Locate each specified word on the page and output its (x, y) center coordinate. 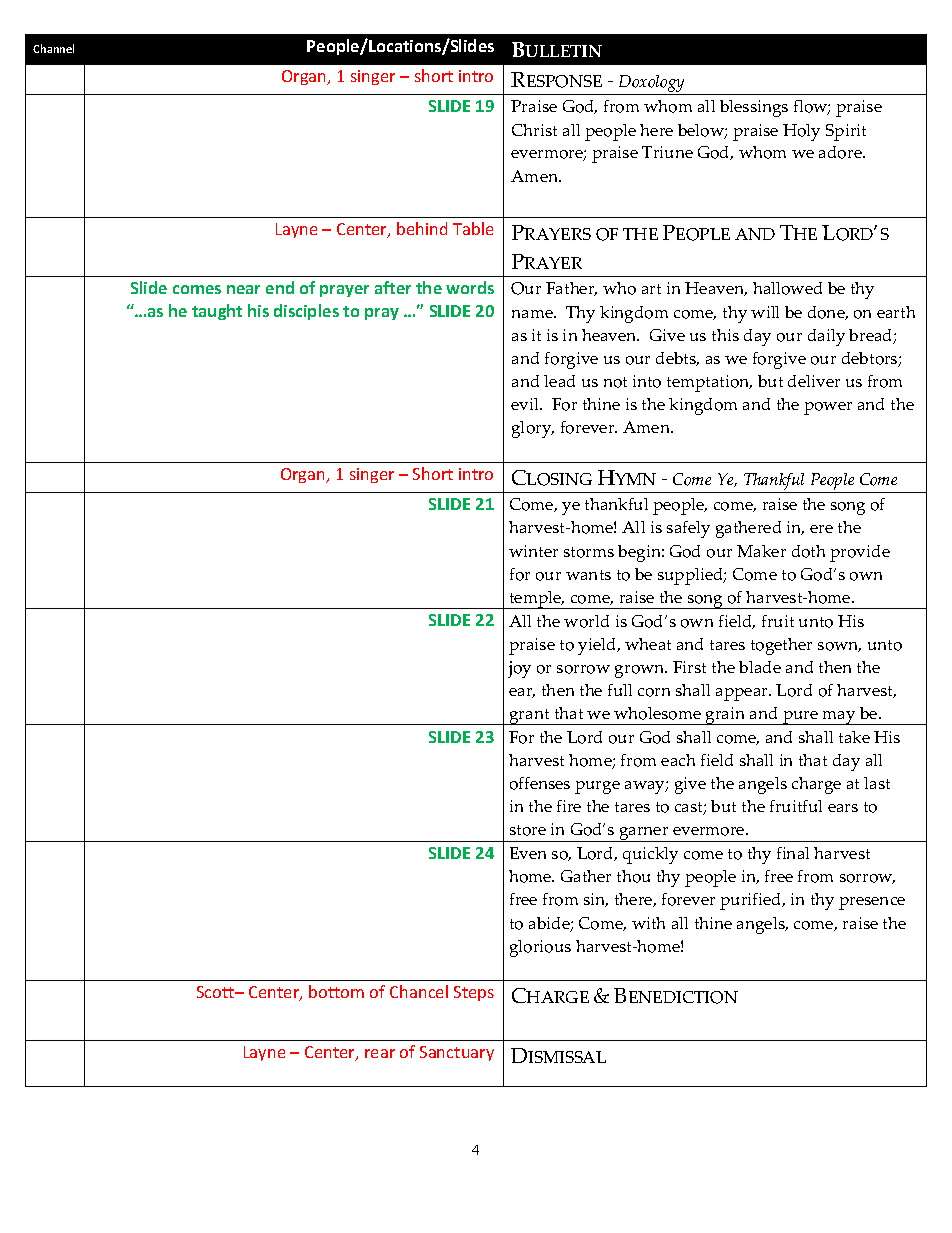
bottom (336, 991)
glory (533, 429)
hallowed (787, 288)
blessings (754, 108)
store (528, 830)
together (781, 646)
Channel (53, 48)
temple (535, 600)
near (243, 289)
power (828, 408)
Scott (217, 992)
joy (519, 669)
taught (217, 312)
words (470, 287)
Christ (534, 130)
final (793, 853)
